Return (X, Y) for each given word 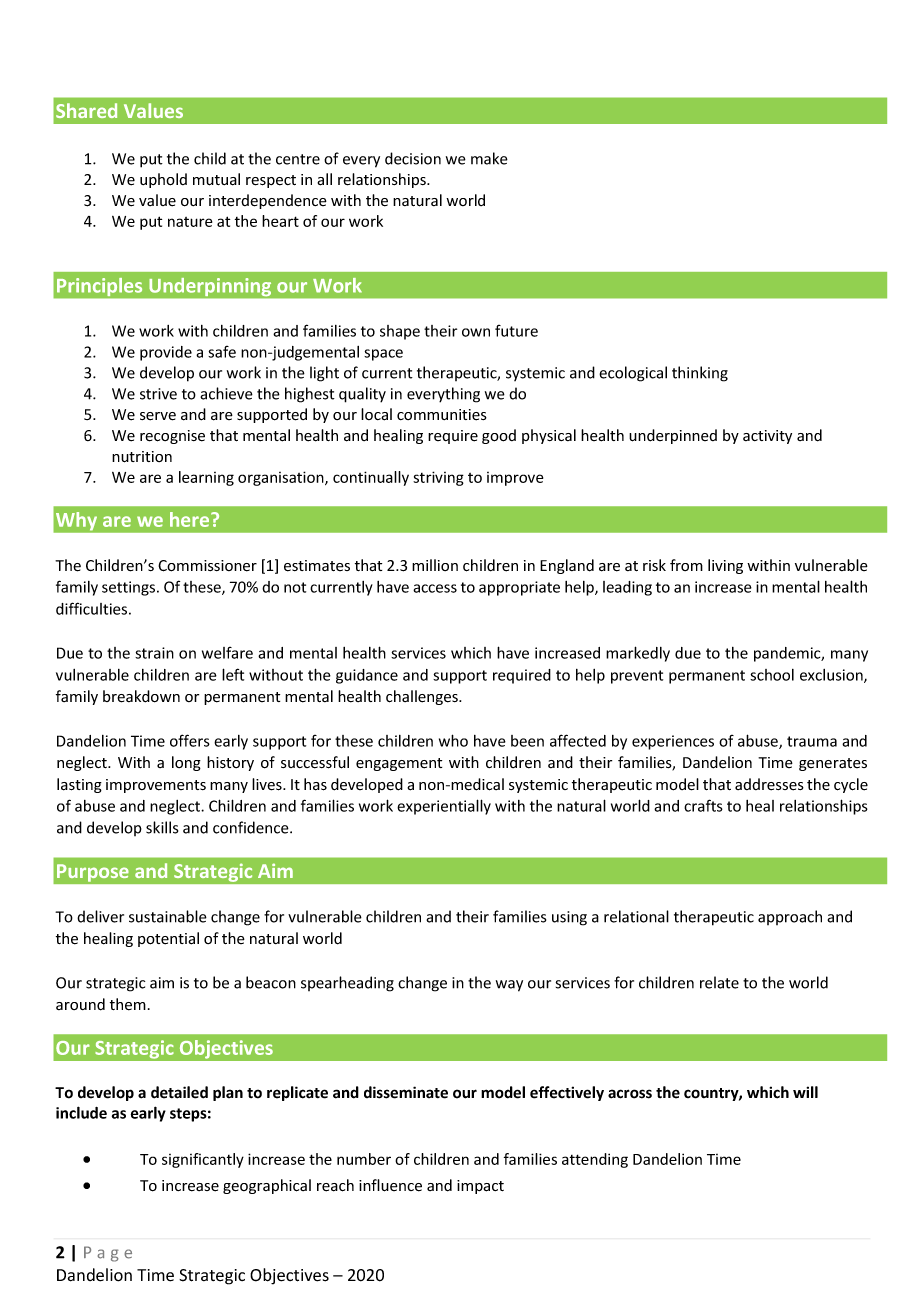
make (489, 158)
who (453, 740)
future (516, 331)
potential (168, 939)
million (435, 565)
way (509, 986)
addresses (769, 784)
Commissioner (207, 566)
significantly (203, 1160)
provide (166, 353)
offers (190, 740)
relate (719, 982)
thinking (700, 374)
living (725, 566)
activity (767, 437)
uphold (163, 180)
